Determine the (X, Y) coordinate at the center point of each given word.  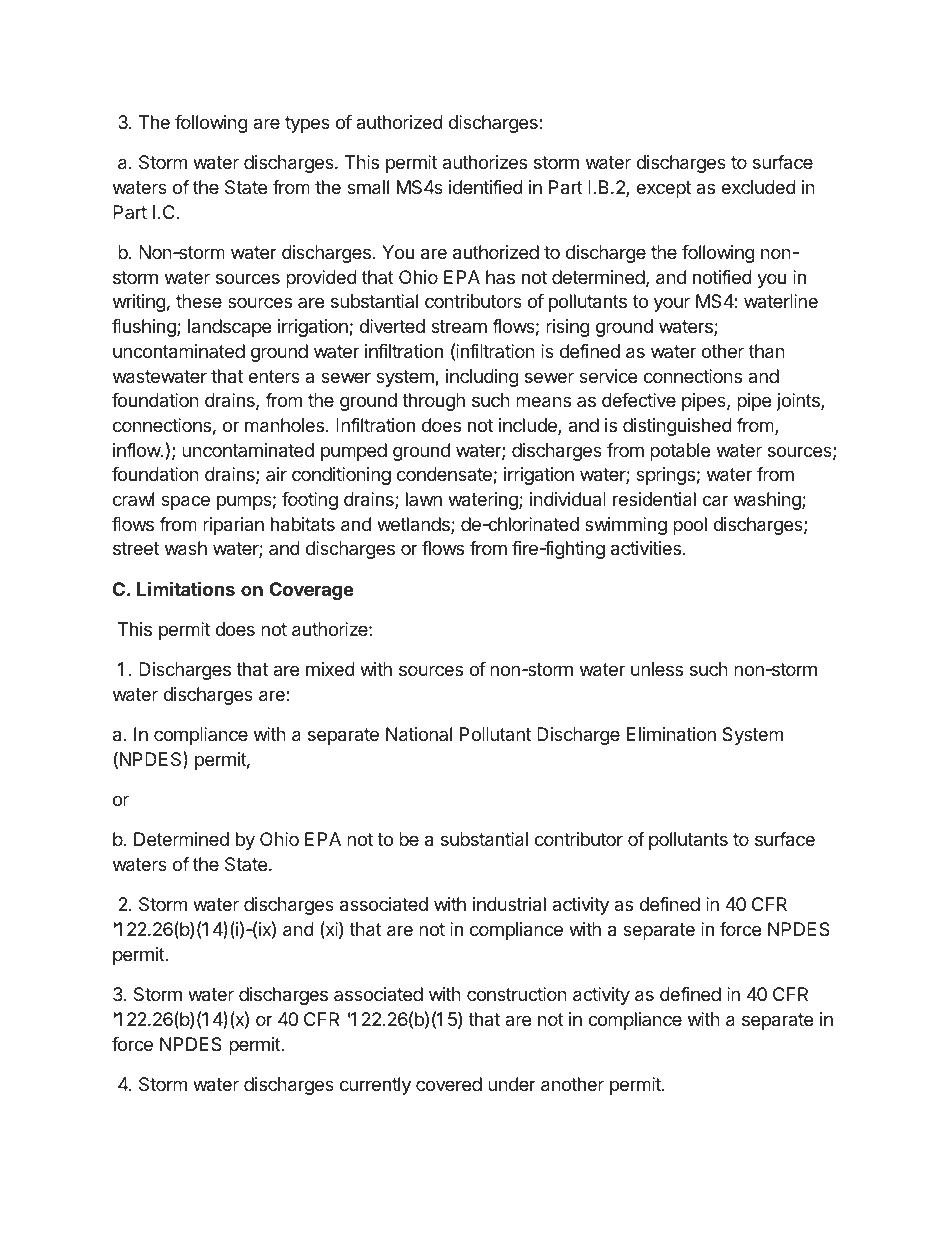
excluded (758, 187)
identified (486, 187)
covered (449, 1084)
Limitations (186, 588)
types (307, 124)
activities (647, 548)
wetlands (414, 525)
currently (375, 1086)
